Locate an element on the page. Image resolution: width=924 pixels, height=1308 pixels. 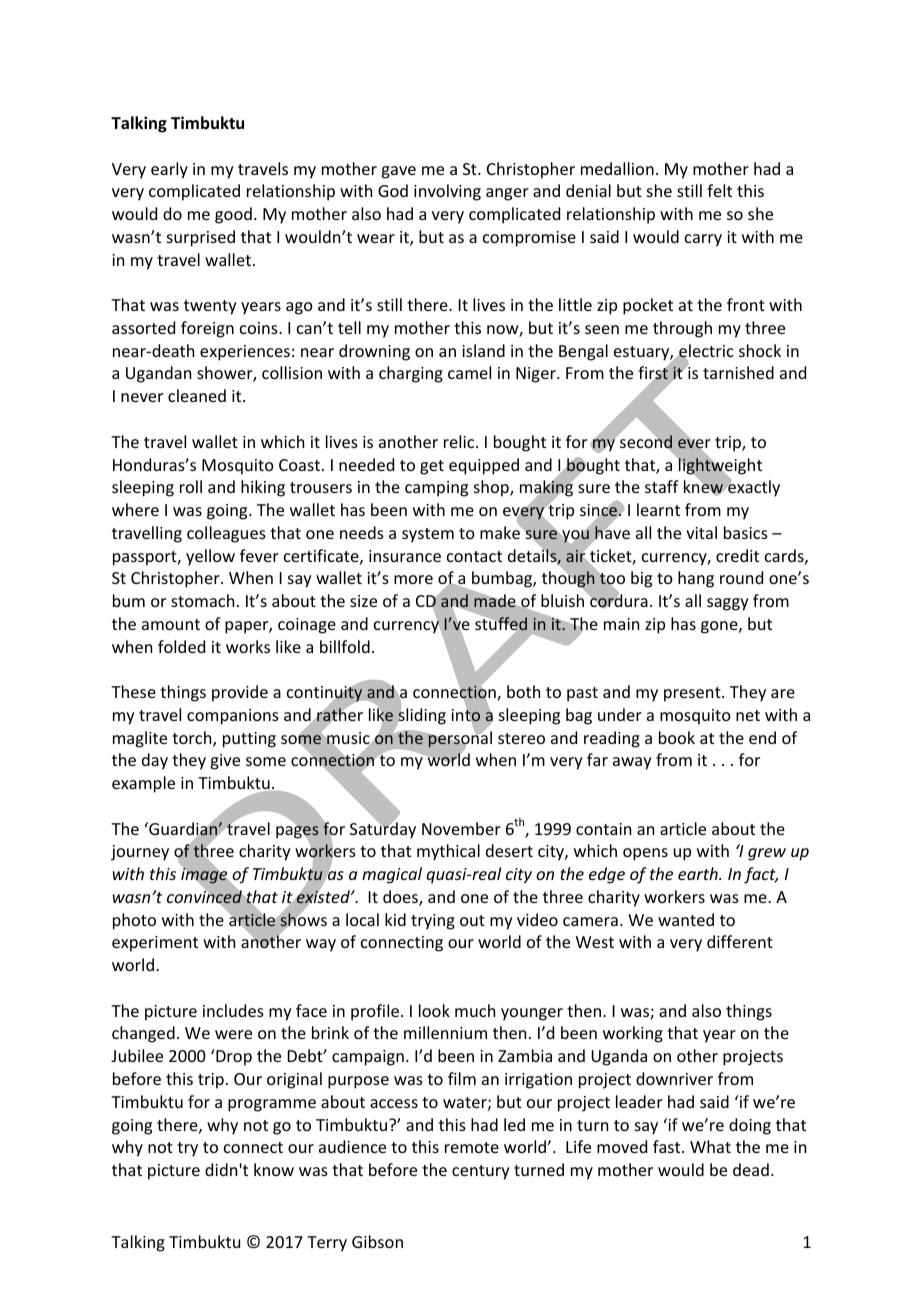
more is located at coordinates (413, 579).
